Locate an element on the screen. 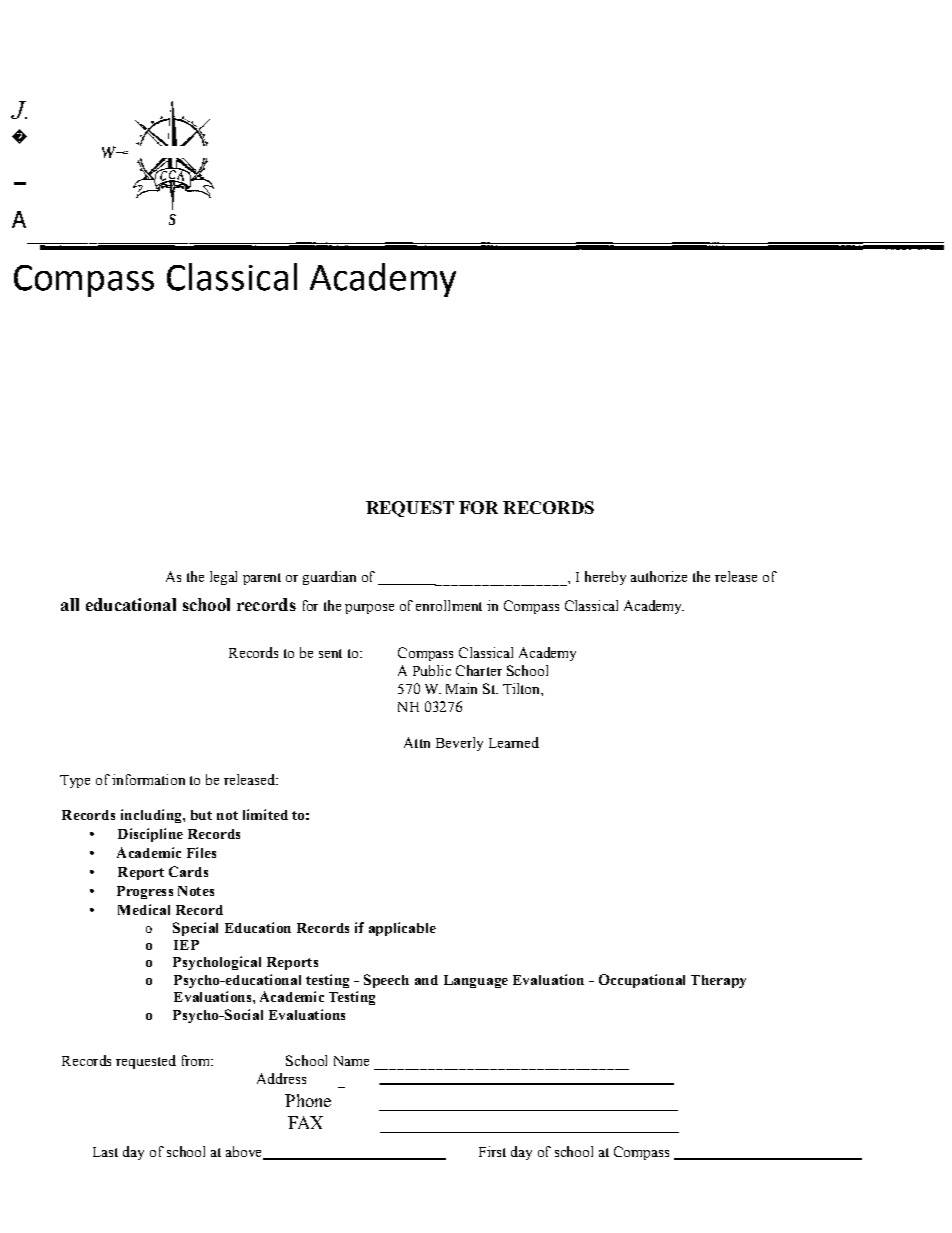 Image resolution: width=952 pixels, height=1233 pixels. Last is located at coordinates (105, 1152).
